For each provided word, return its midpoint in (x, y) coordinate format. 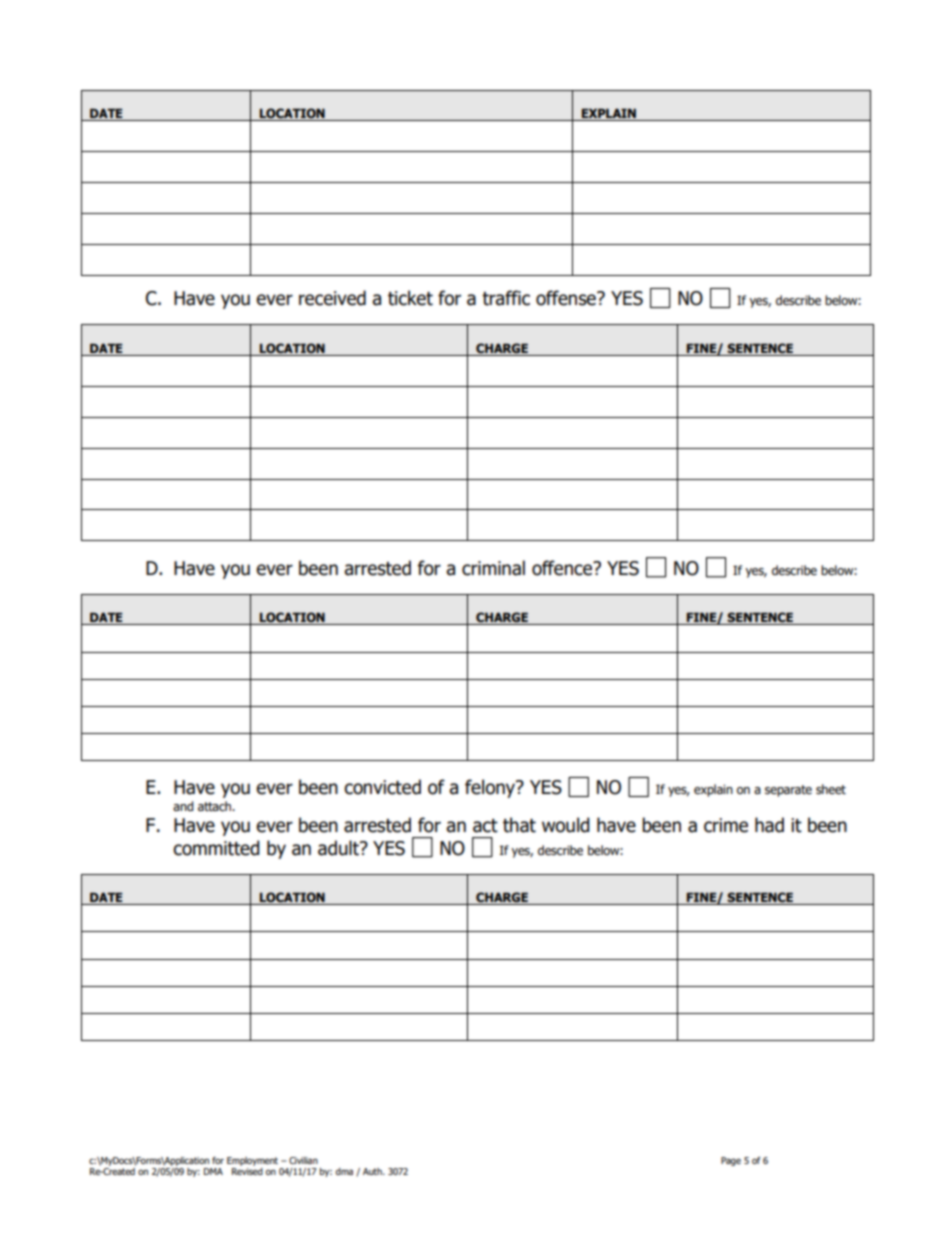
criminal (493, 568)
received (332, 298)
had (769, 825)
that (519, 825)
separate (788, 791)
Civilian (303, 1160)
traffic (506, 298)
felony (491, 788)
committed (216, 848)
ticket (410, 298)
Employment (252, 1161)
